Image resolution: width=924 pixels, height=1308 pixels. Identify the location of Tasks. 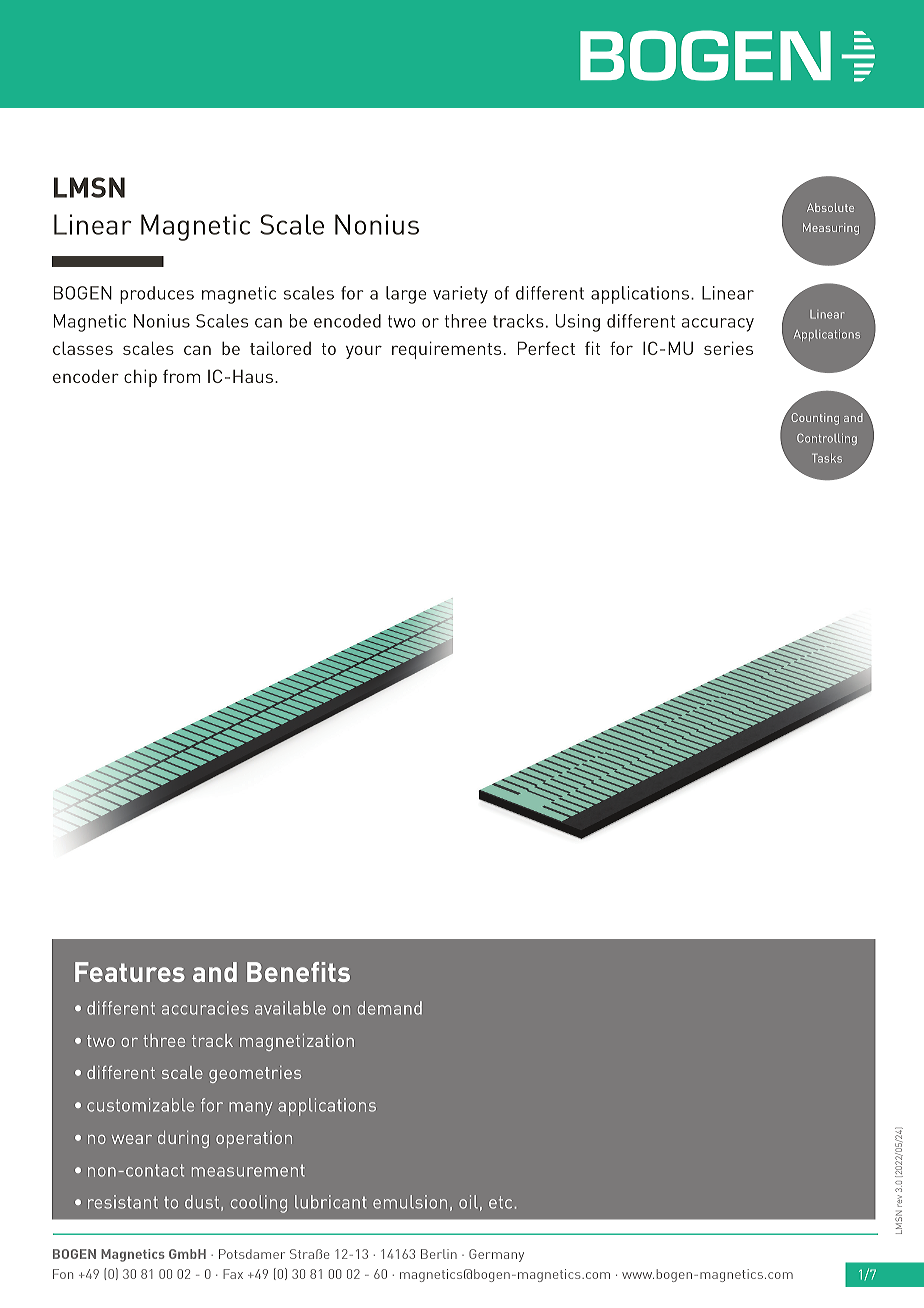
(827, 458).
